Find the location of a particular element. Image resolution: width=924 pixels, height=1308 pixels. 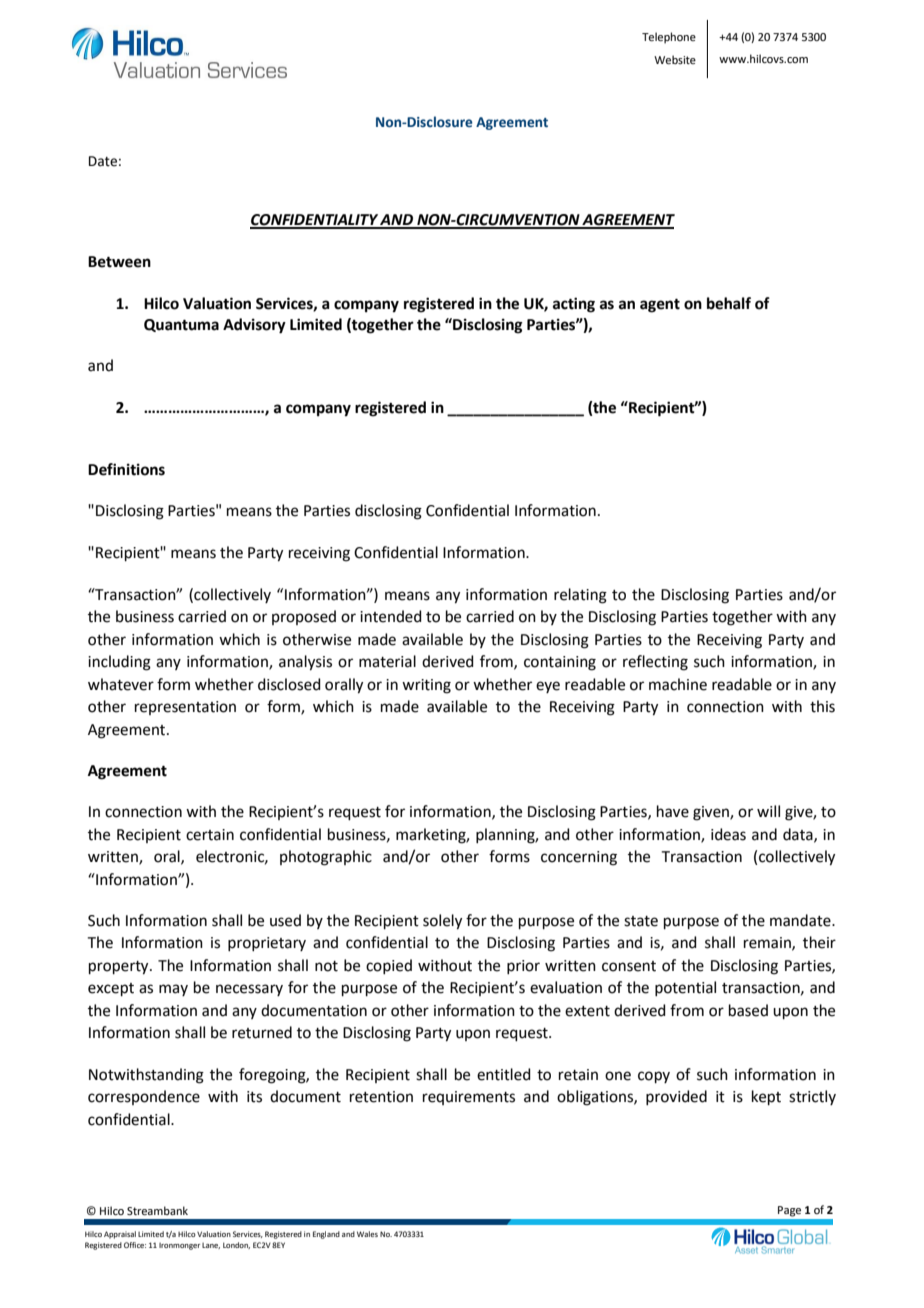

kept is located at coordinates (766, 1097).
